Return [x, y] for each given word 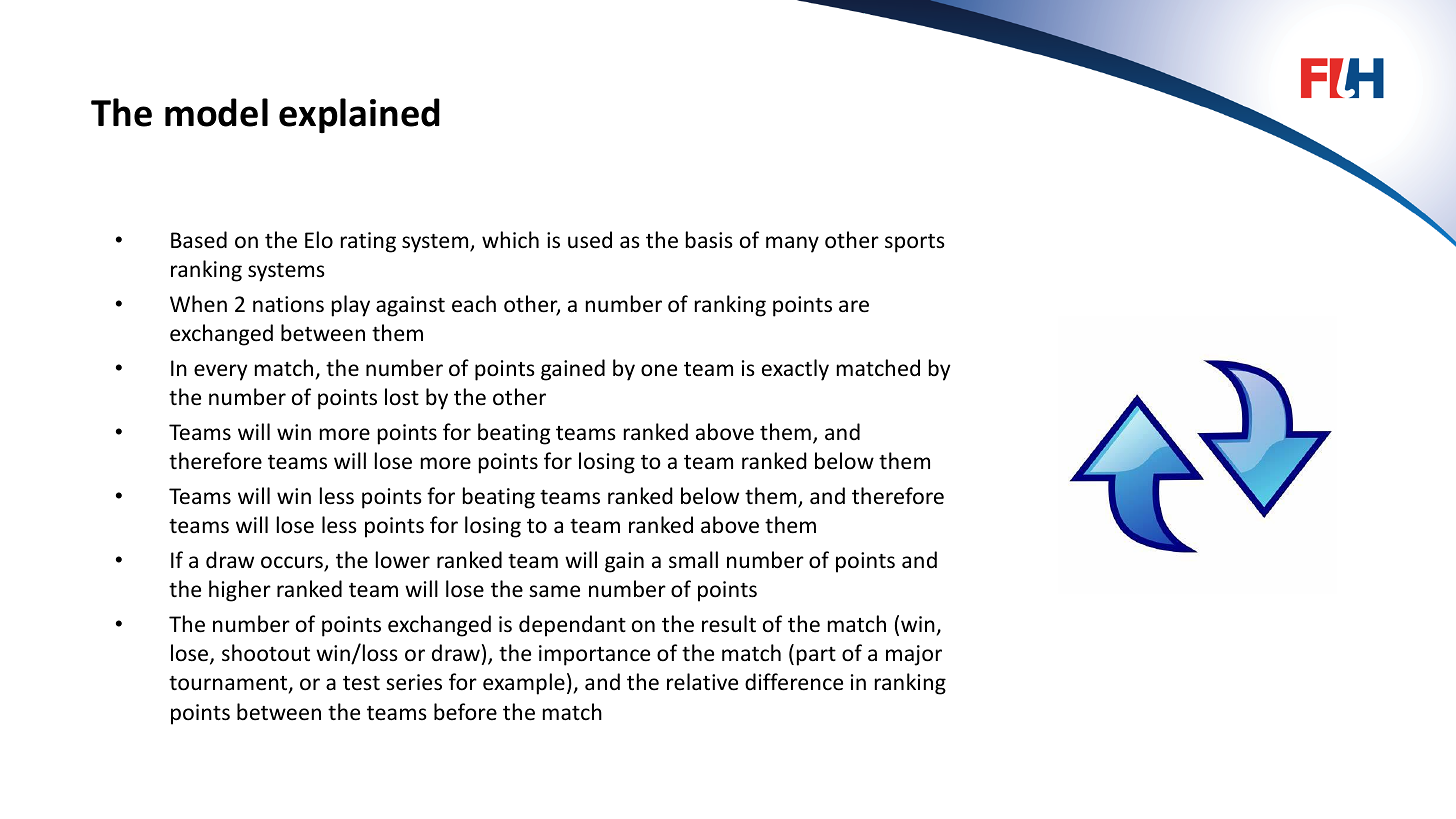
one [659, 370]
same [554, 591]
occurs [293, 563]
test [361, 683]
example [524, 684]
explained [359, 115]
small [693, 559]
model [216, 112]
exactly [795, 370]
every [221, 372]
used [590, 240]
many [792, 244]
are [854, 306]
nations [288, 304]
